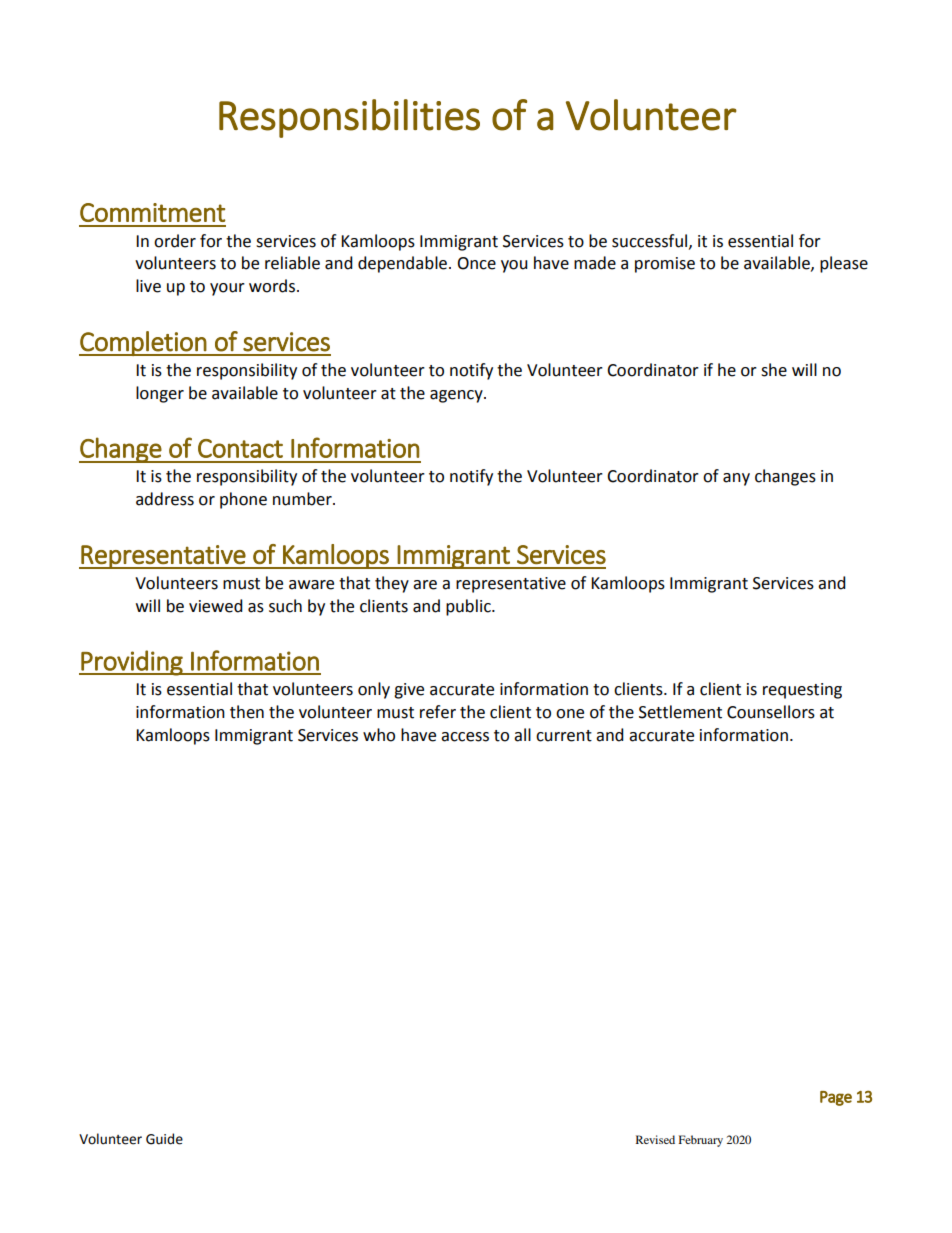  Describe the element at coordinates (152, 212) in the image. I see `Commitment` at that location.
